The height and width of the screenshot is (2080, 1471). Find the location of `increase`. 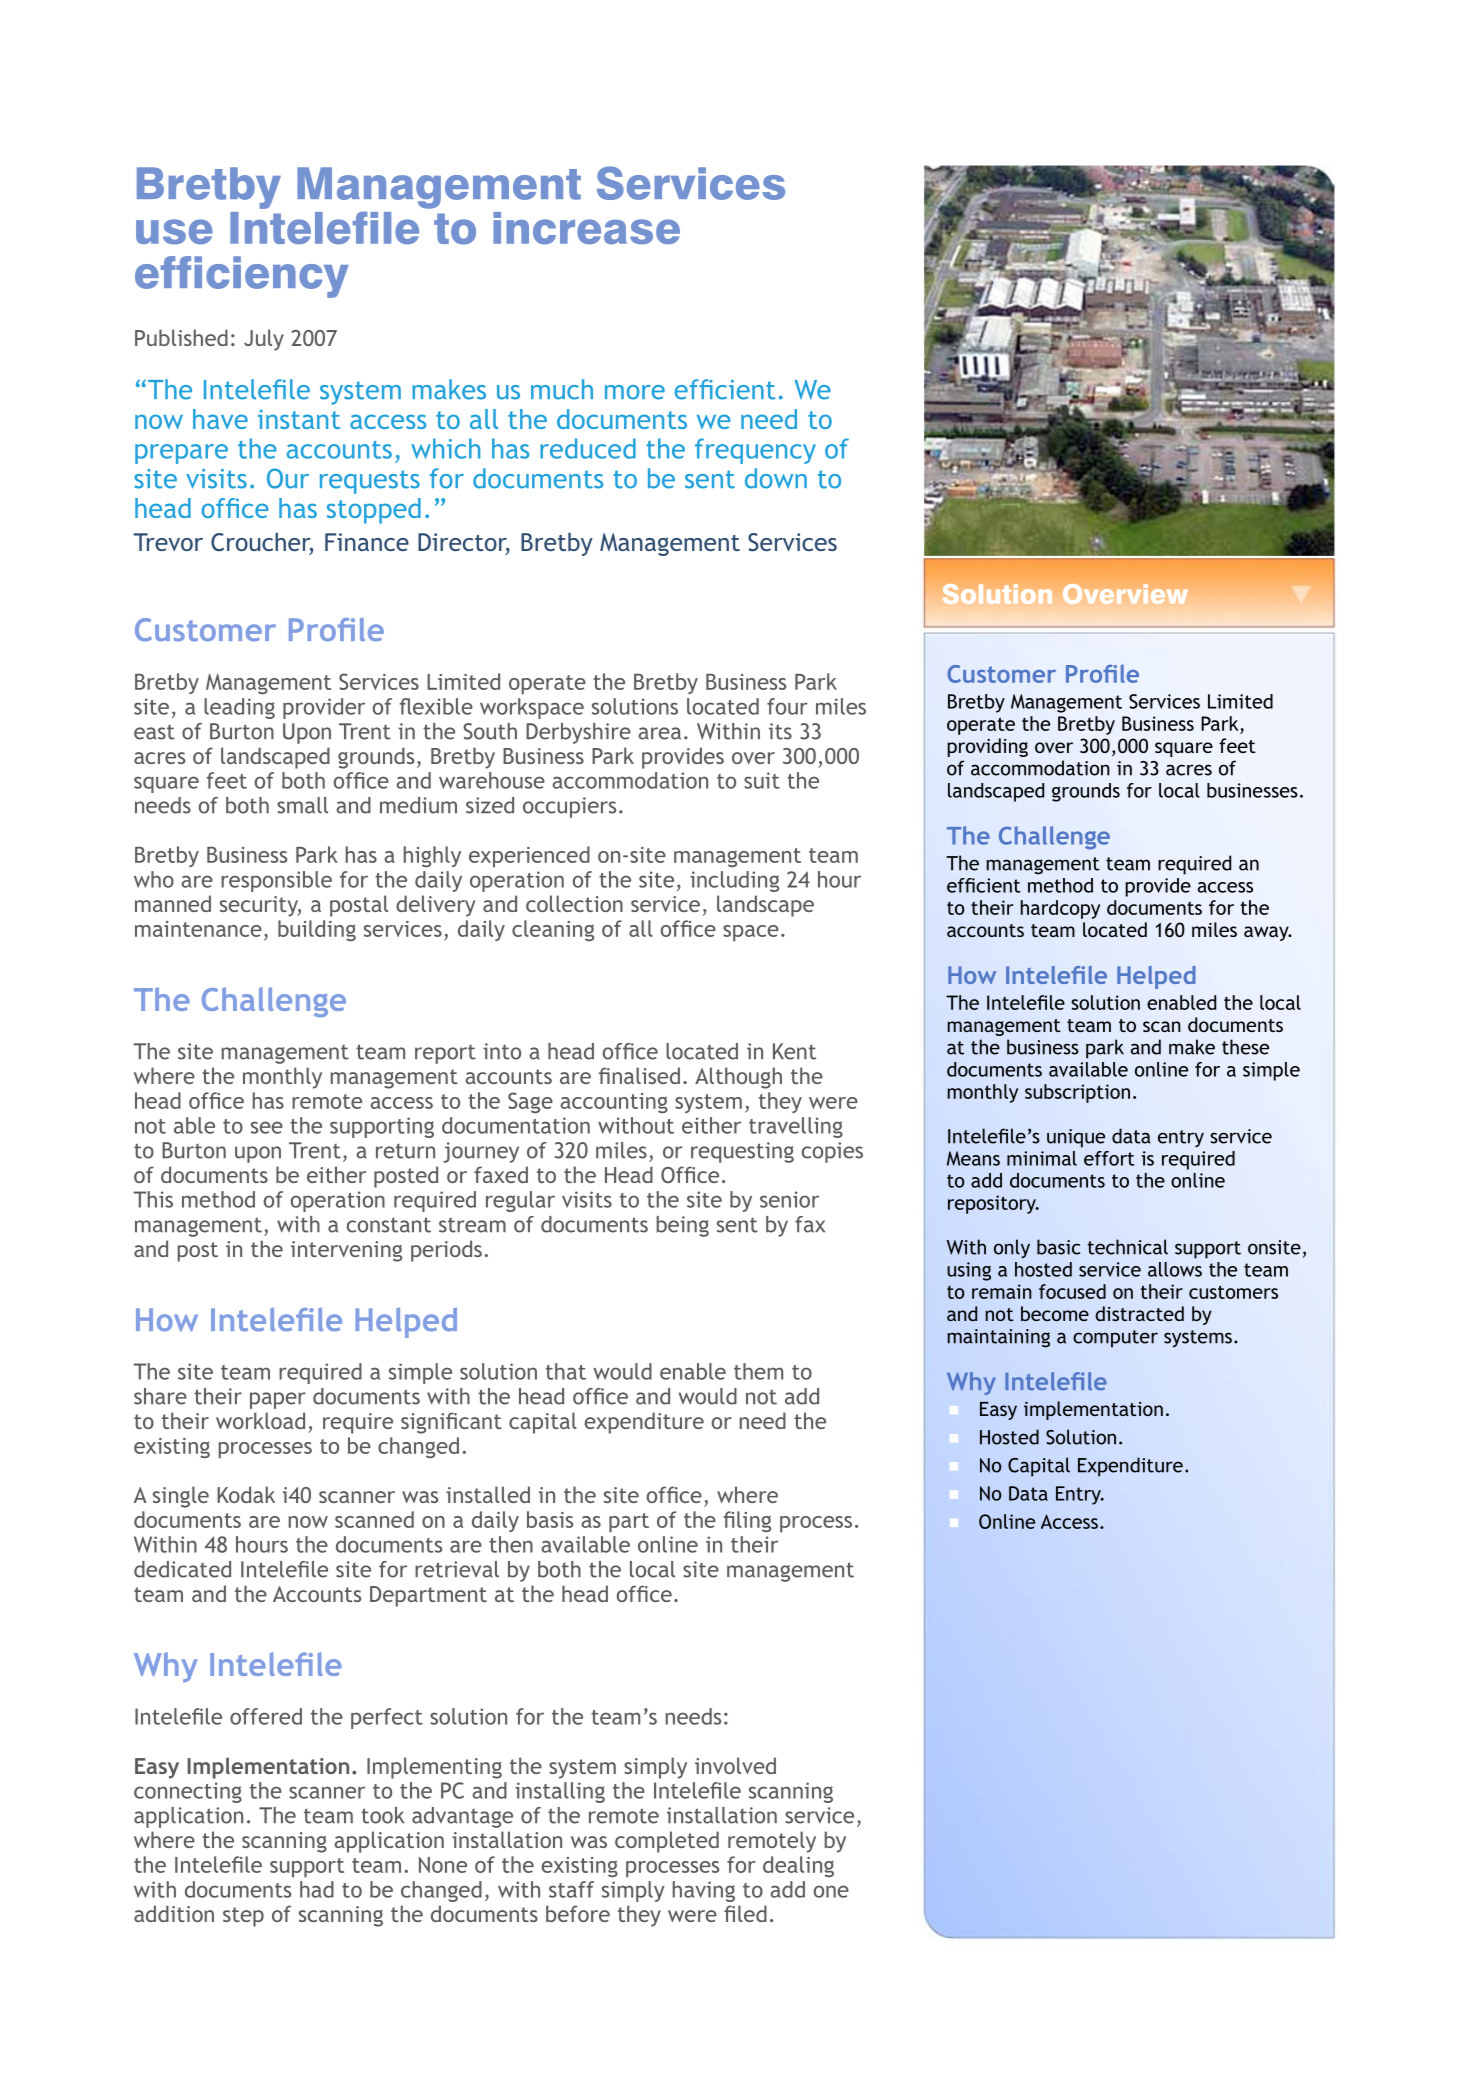

increase is located at coordinates (586, 228).
